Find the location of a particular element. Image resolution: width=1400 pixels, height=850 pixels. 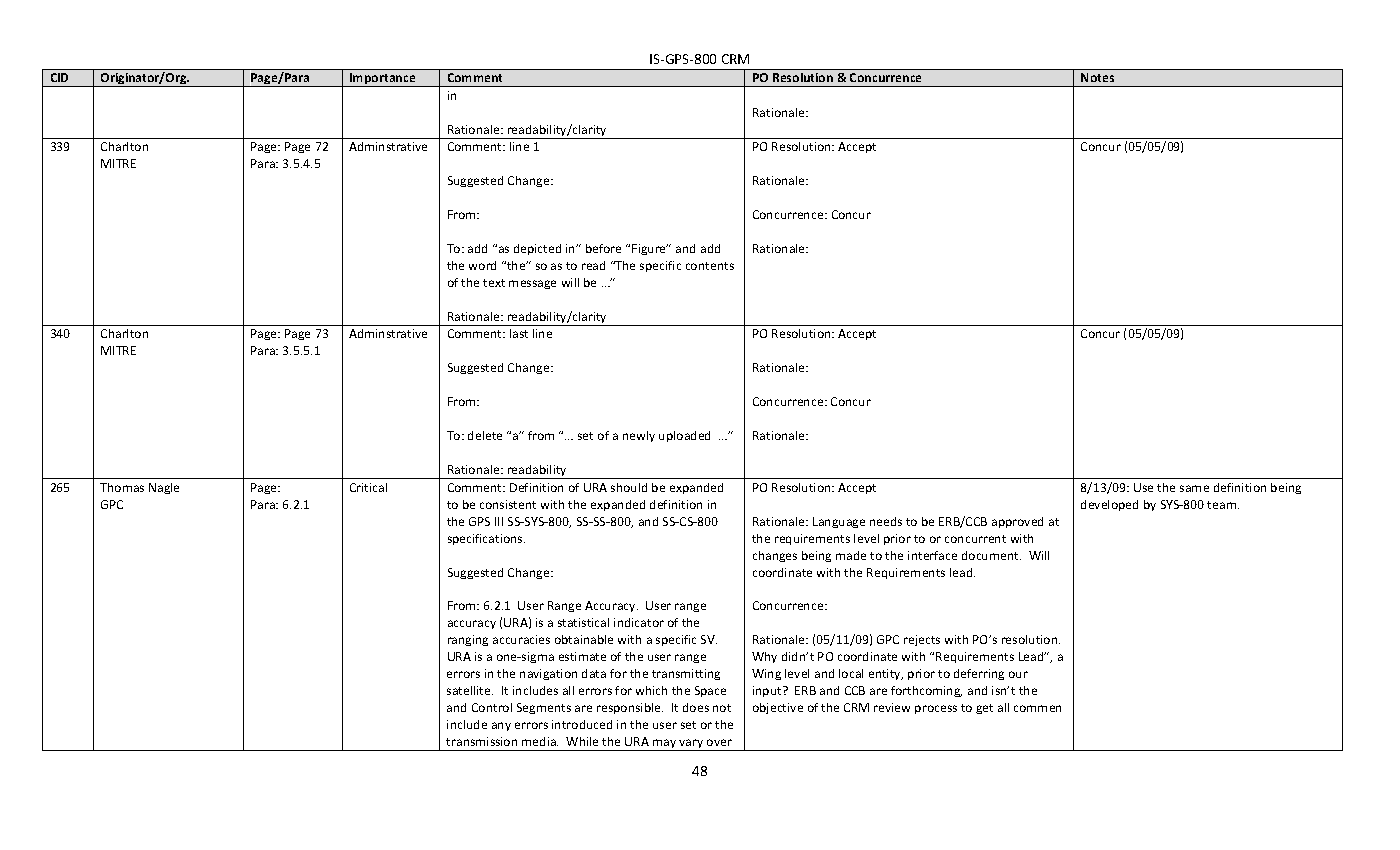

Nagle is located at coordinates (164, 488).
